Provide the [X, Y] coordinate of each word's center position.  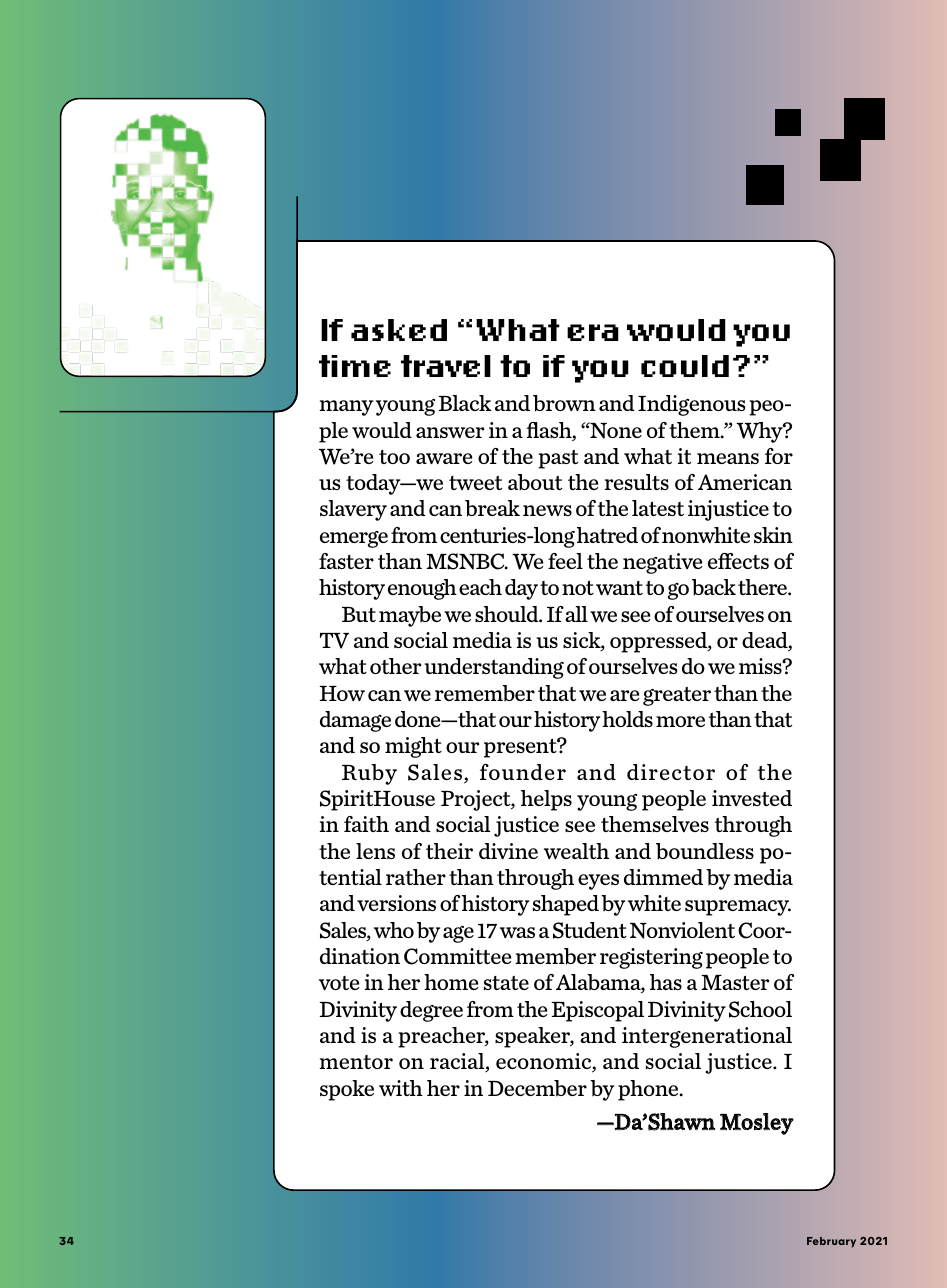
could [685, 366]
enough [422, 589]
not [578, 587]
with [401, 1088]
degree [431, 1011]
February [831, 1242]
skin [773, 535]
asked [399, 330]
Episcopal [598, 1011]
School [760, 1009]
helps [546, 800]
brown [564, 403]
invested [752, 798]
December [537, 1088]
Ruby [369, 774]
